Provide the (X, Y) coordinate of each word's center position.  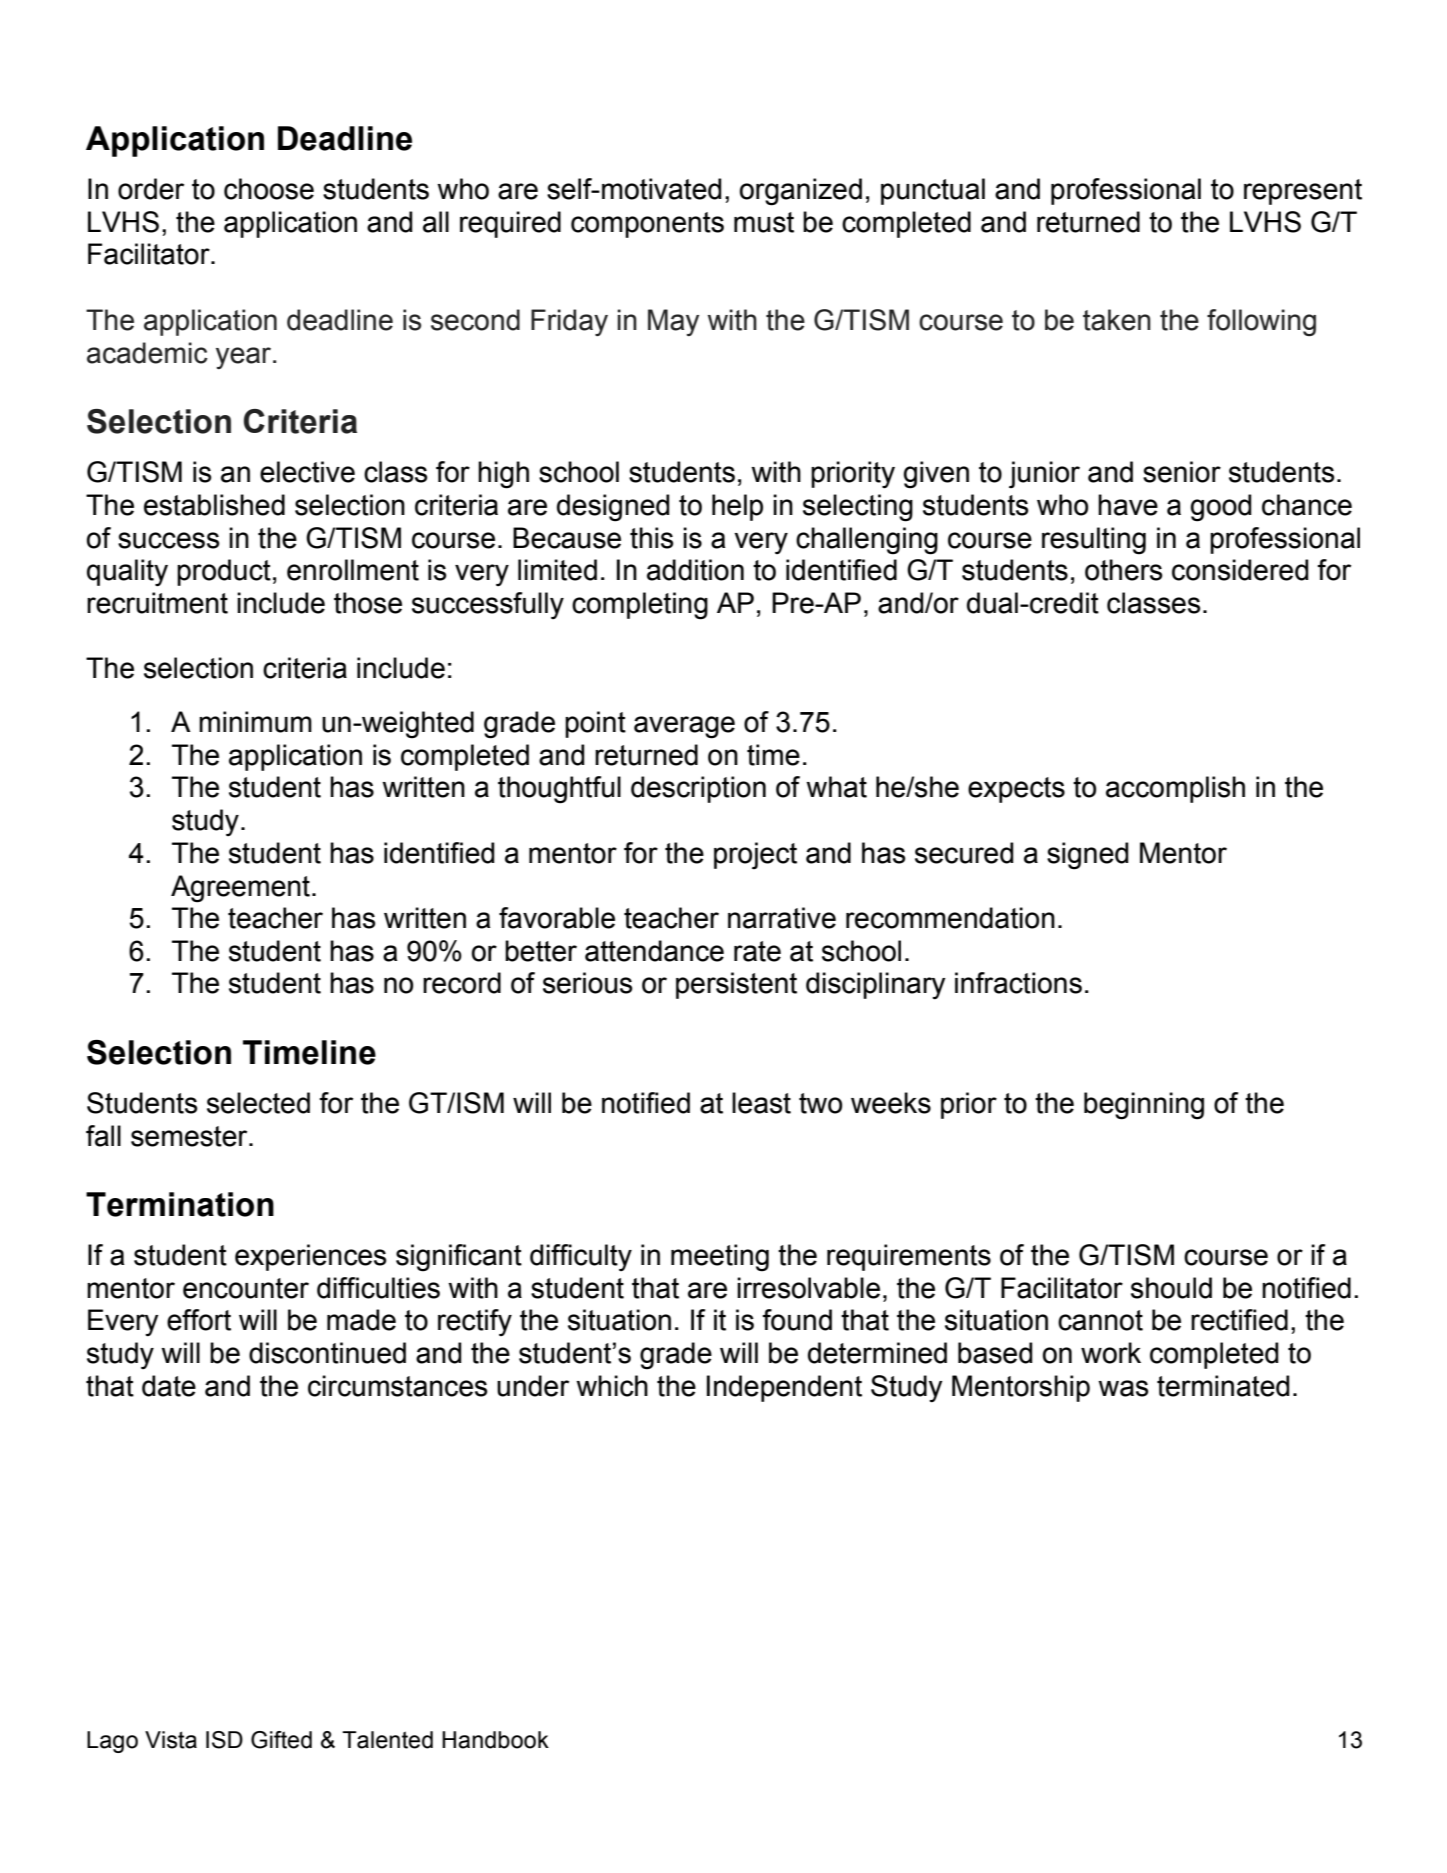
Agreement (240, 889)
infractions (1018, 983)
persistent (736, 985)
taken (1117, 320)
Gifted (281, 1740)
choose (269, 189)
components (647, 225)
